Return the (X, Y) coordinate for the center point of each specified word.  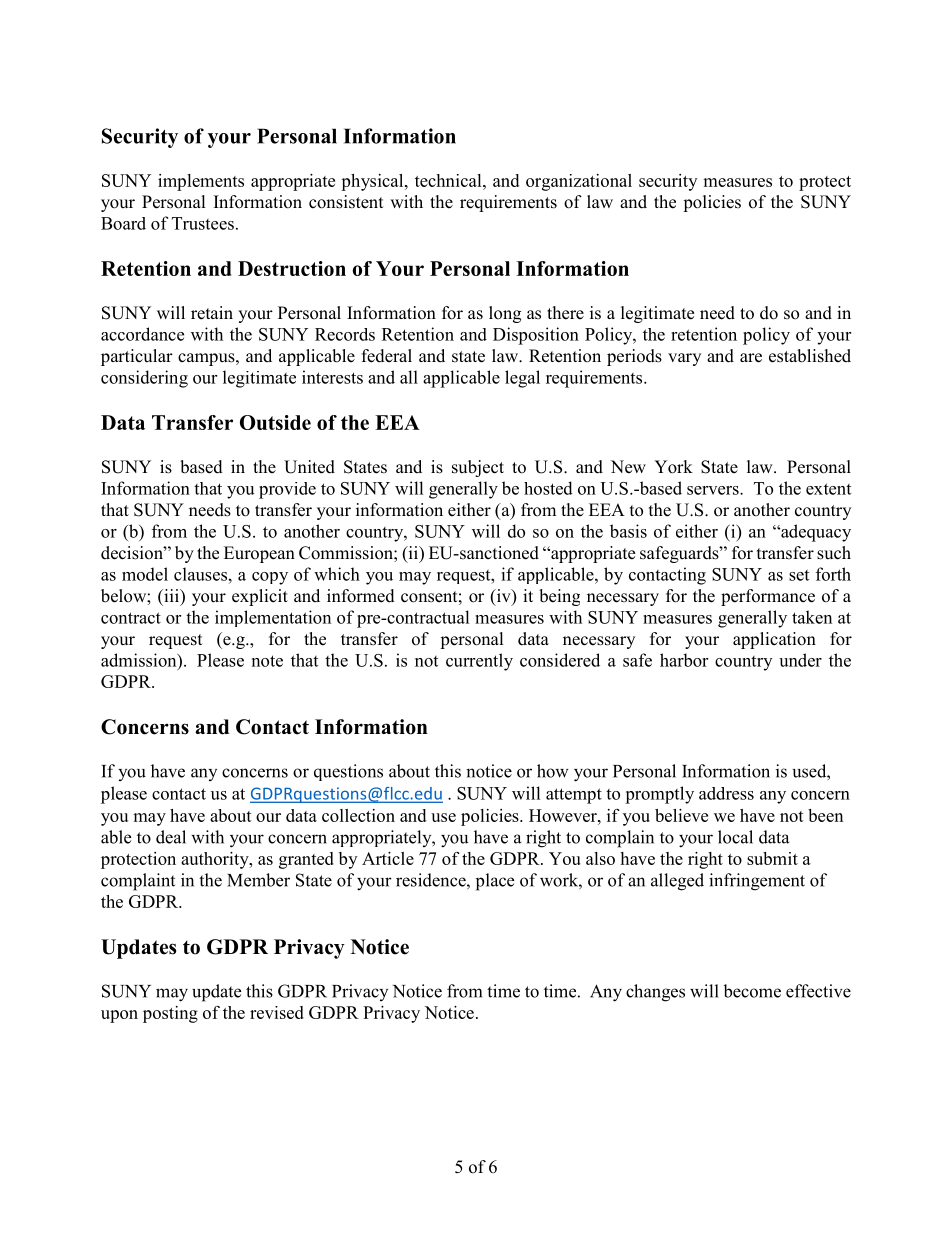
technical (449, 180)
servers (714, 490)
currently (479, 662)
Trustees (203, 223)
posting (170, 1014)
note (267, 661)
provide (287, 490)
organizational (579, 182)
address (726, 793)
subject (478, 468)
